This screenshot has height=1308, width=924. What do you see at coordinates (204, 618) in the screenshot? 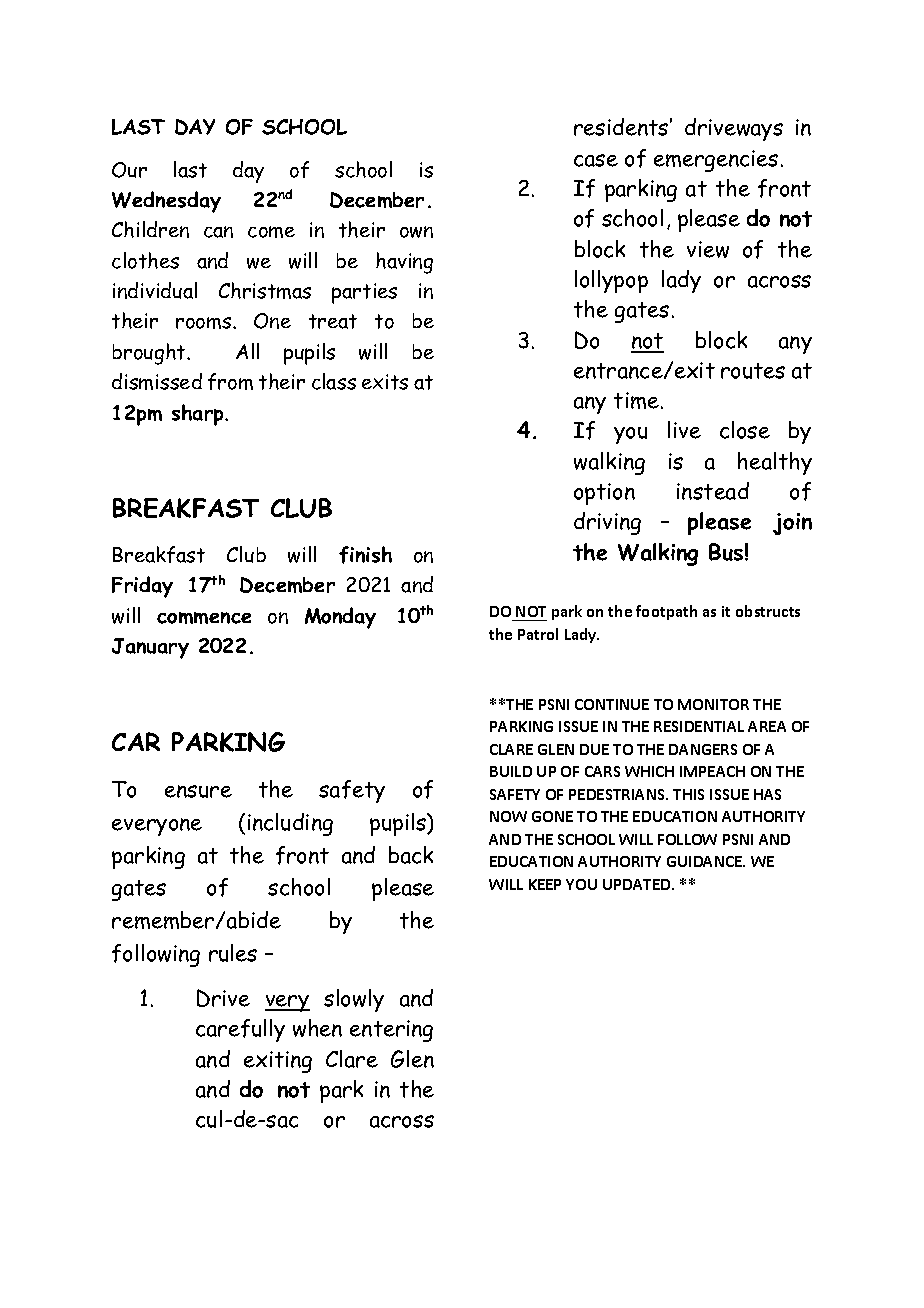
I see `commence` at bounding box center [204, 618].
